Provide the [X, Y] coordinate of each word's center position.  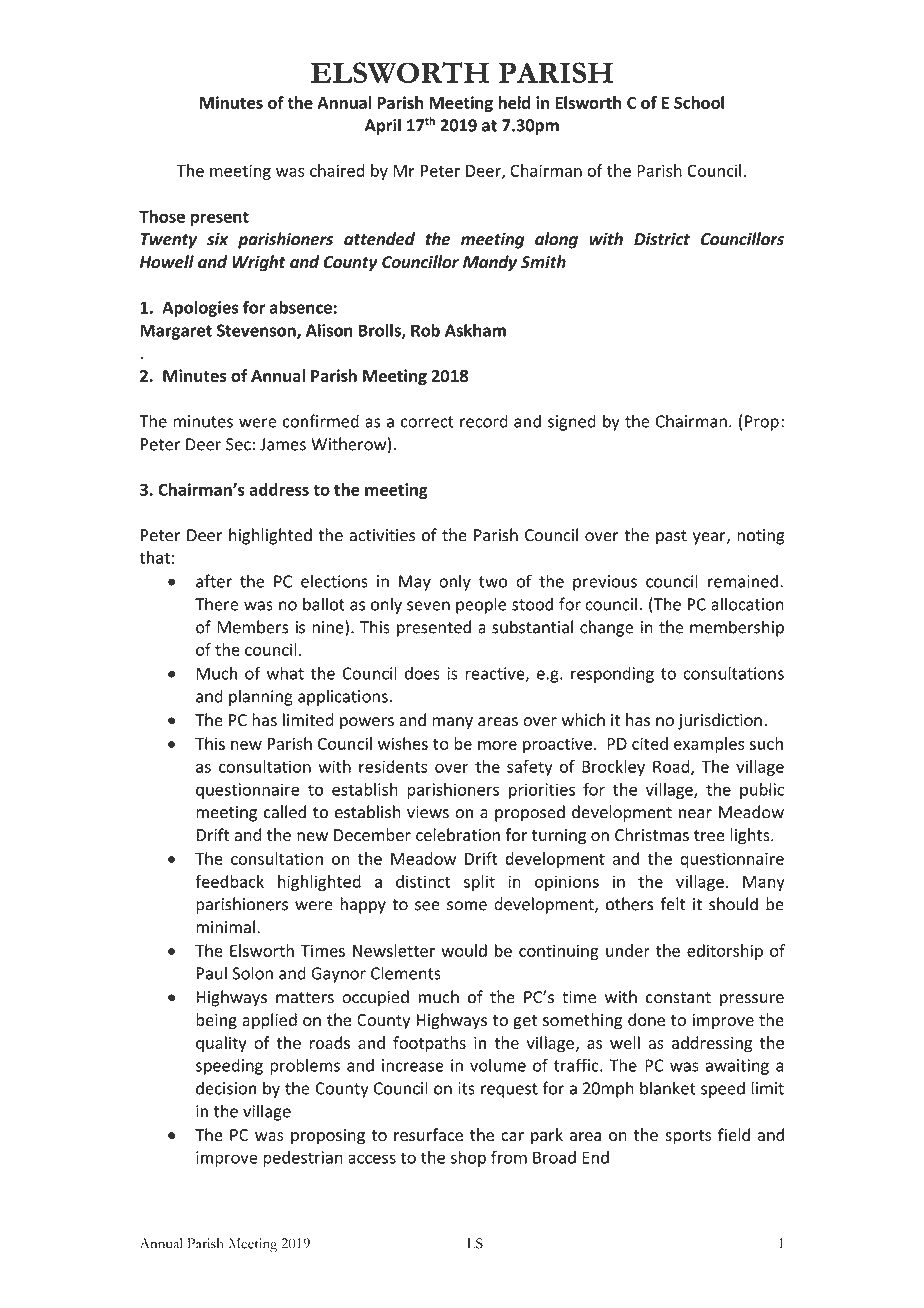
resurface [428, 1134]
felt [672, 904]
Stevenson [257, 331]
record [484, 421]
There [216, 604]
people [481, 605]
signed [572, 422]
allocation [747, 604]
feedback [229, 881]
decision [226, 1088]
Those [162, 216]
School [699, 102]
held [514, 102]
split [479, 883]
